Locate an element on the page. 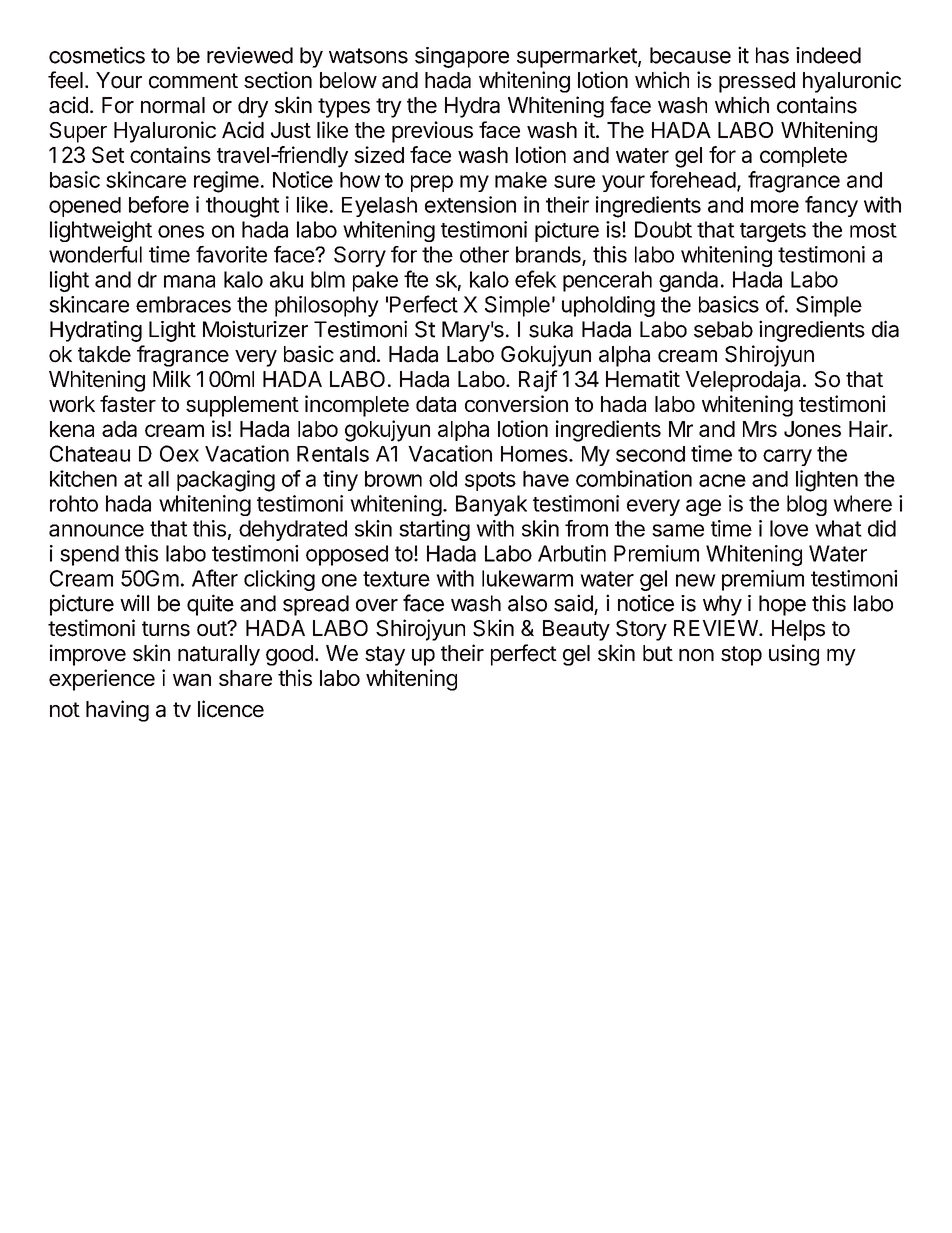 The height and width of the document is (1233, 952). pressed is located at coordinates (757, 82).
